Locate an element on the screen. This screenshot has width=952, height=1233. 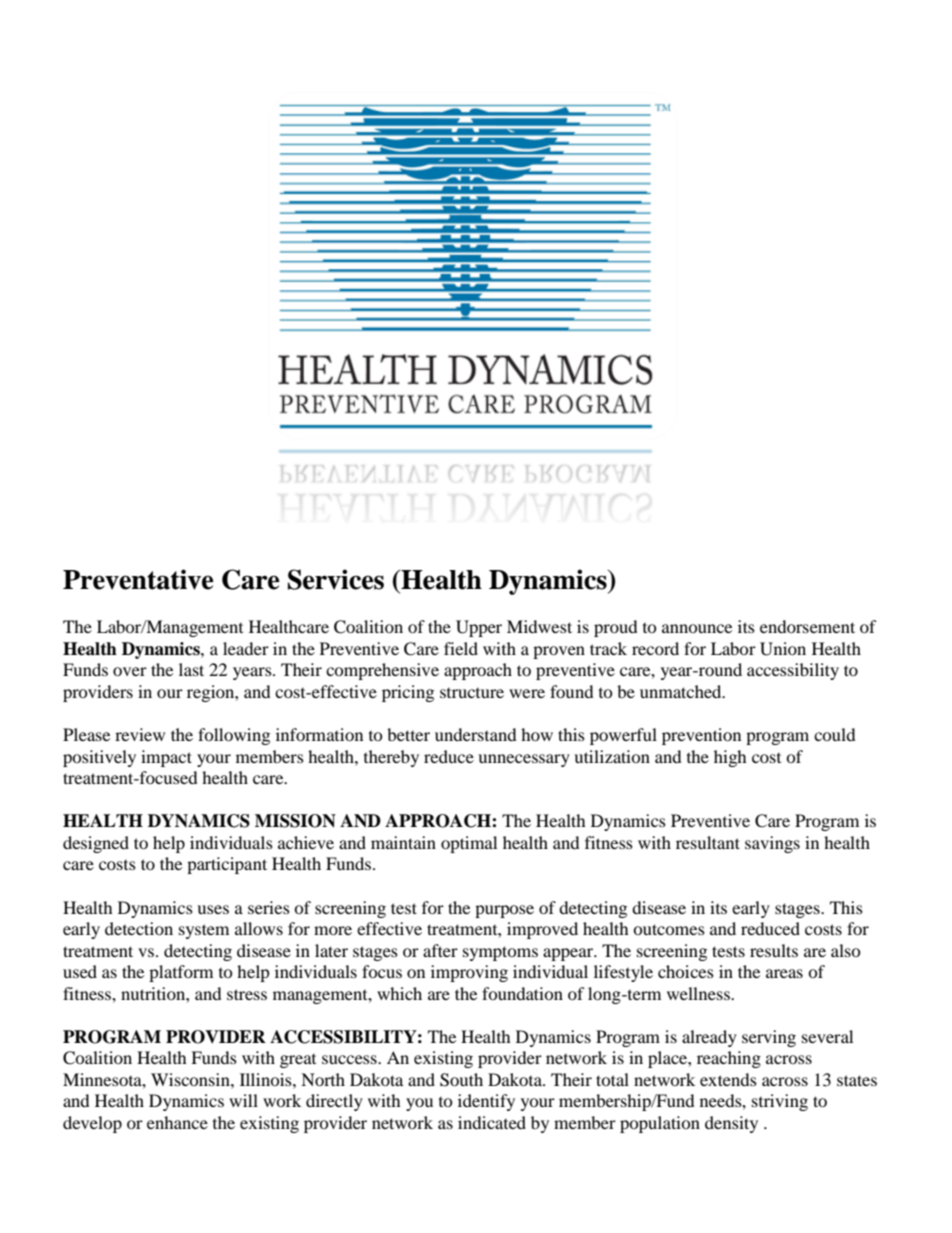
unnecessary is located at coordinates (524, 760).
